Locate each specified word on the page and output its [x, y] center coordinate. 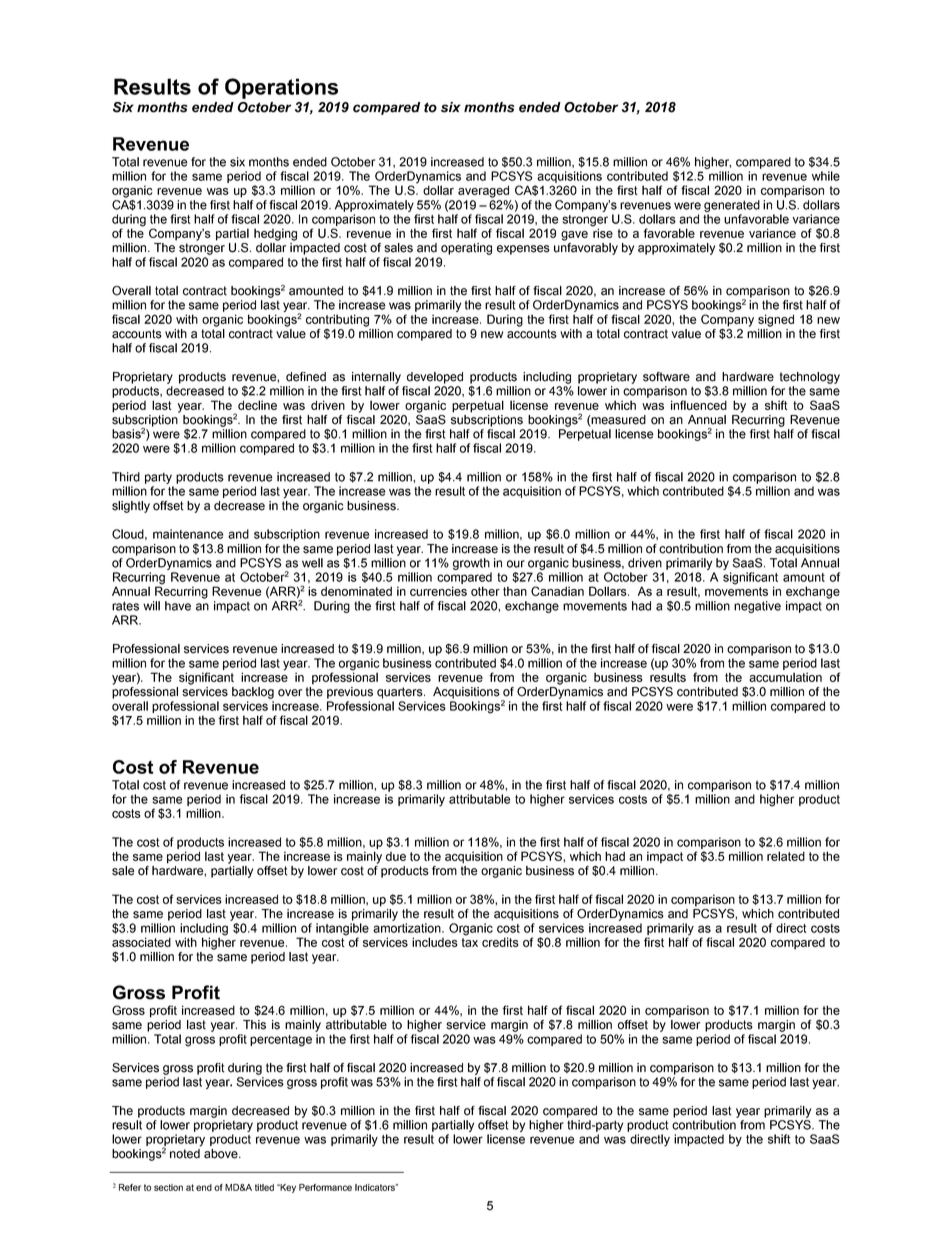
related [786, 856]
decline [257, 405]
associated [141, 942]
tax [470, 942]
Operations [281, 88]
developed [435, 378]
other [485, 591]
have [178, 606]
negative [757, 607]
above [222, 1154]
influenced [699, 405]
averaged [483, 191]
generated [732, 206]
